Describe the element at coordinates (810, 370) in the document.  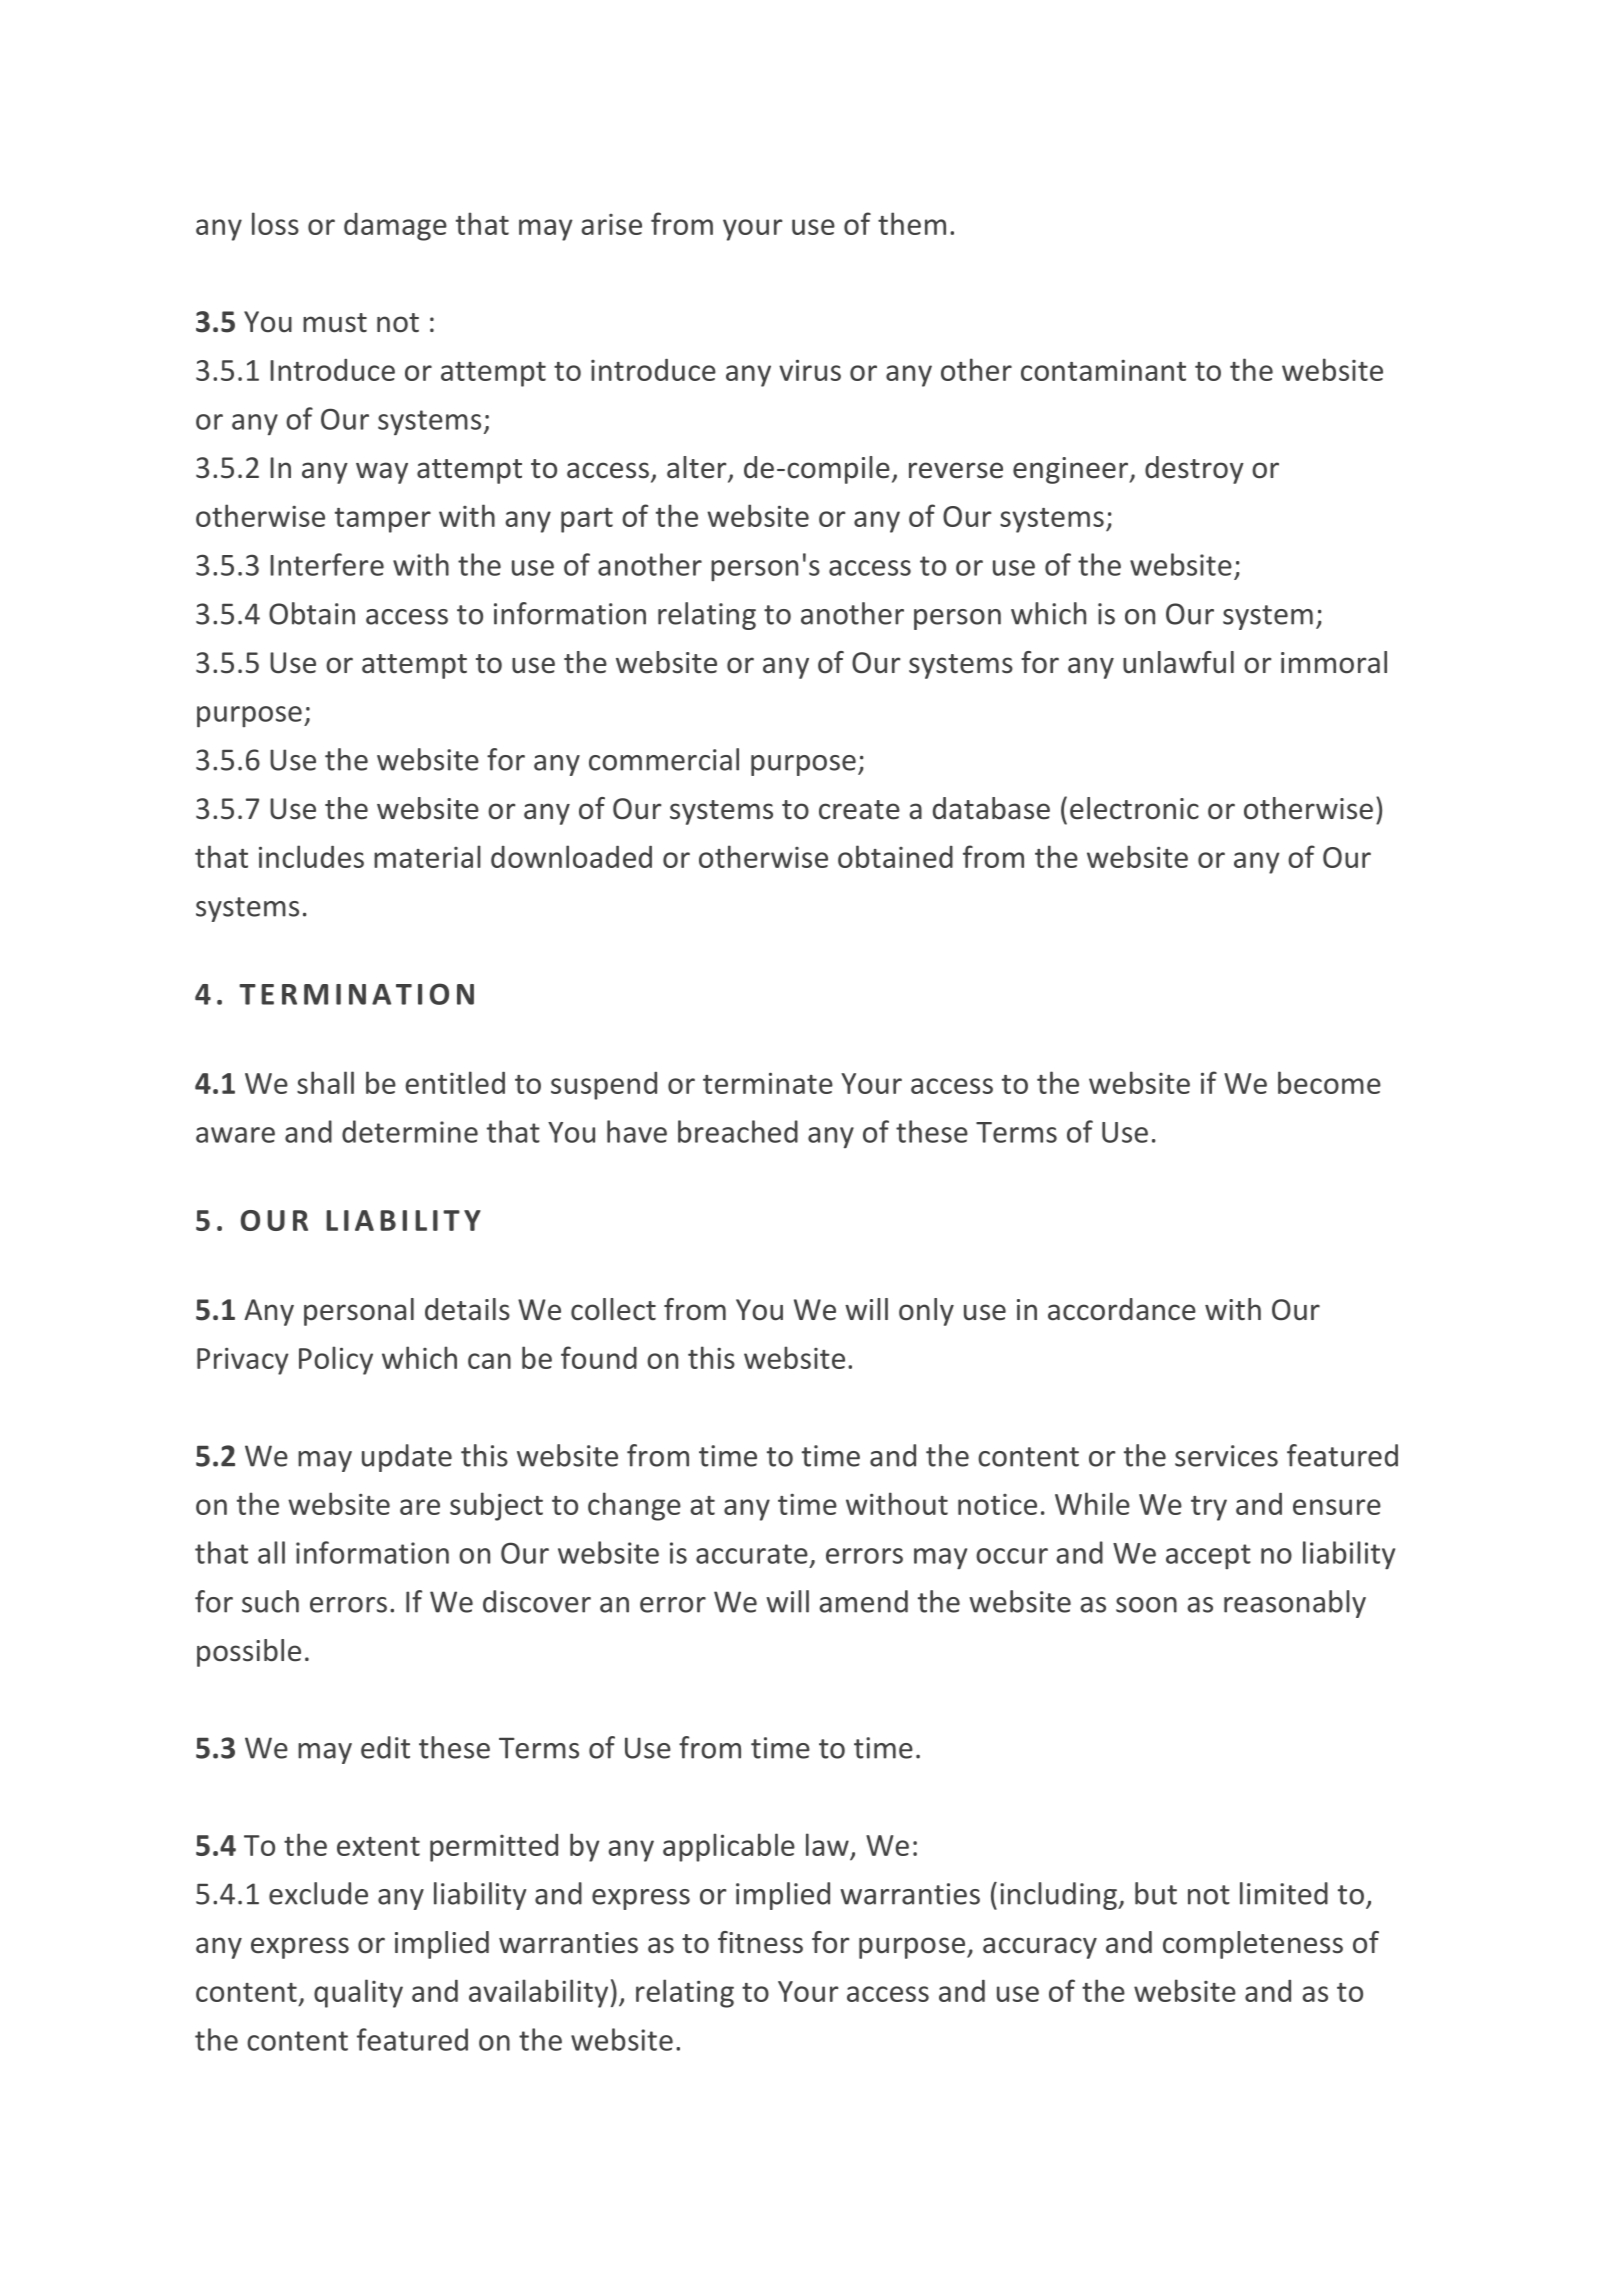
I see `virus` at that location.
